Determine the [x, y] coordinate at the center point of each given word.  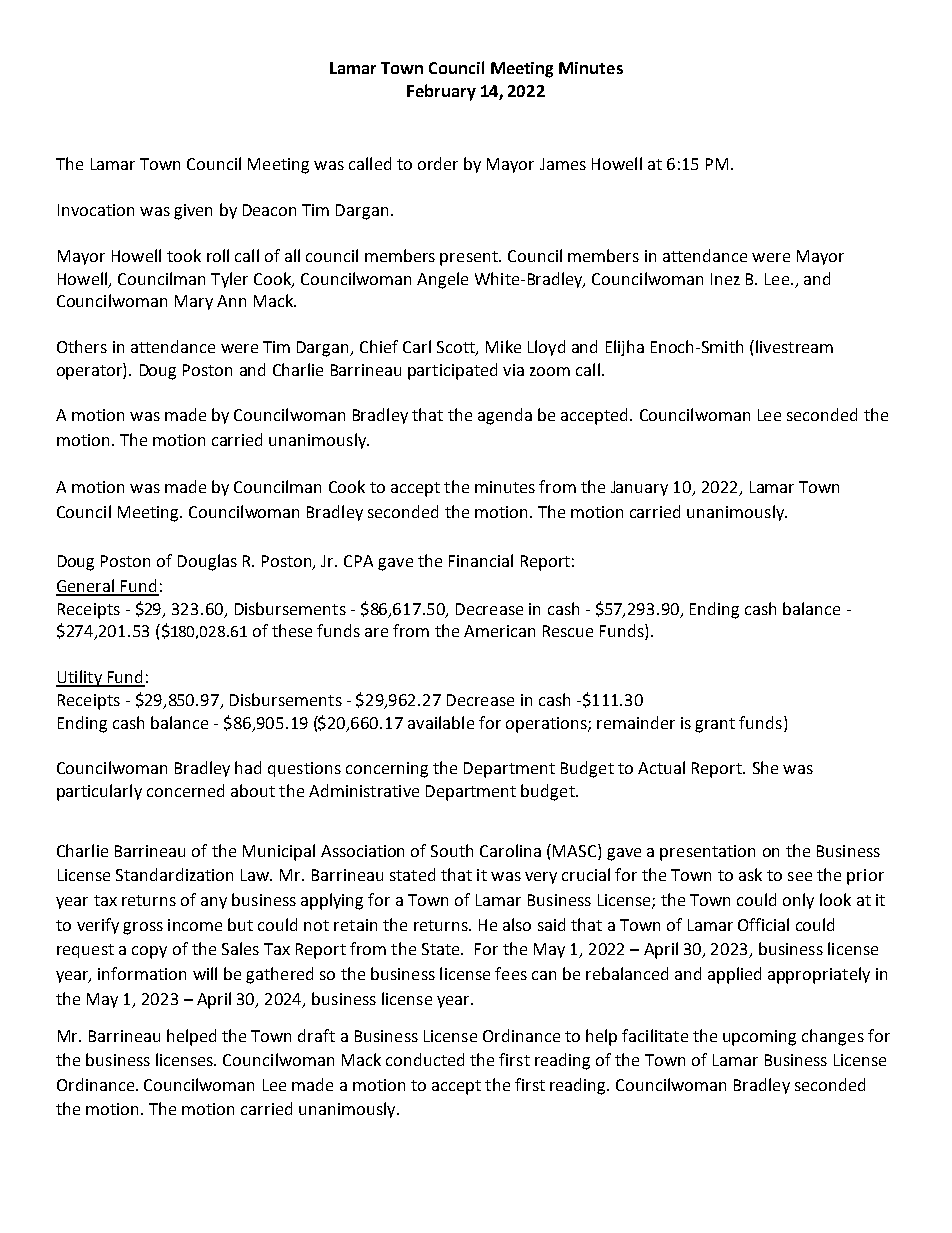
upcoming [759, 1038]
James [563, 164]
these [292, 630]
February [441, 92]
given [193, 212]
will [205, 973]
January [639, 488]
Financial [481, 560]
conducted [425, 1059]
